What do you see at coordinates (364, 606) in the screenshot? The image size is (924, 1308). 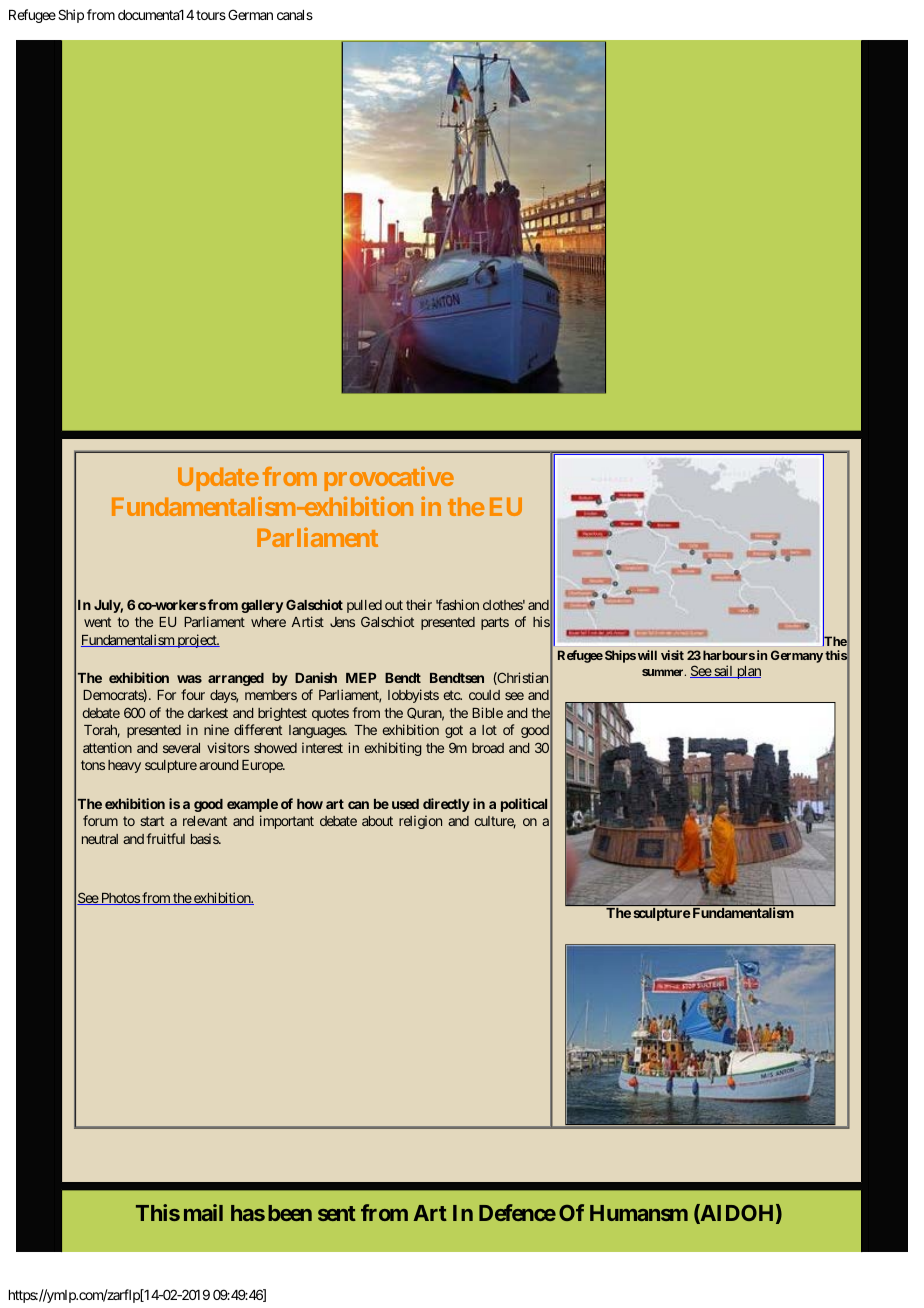 I see `pulled` at bounding box center [364, 606].
